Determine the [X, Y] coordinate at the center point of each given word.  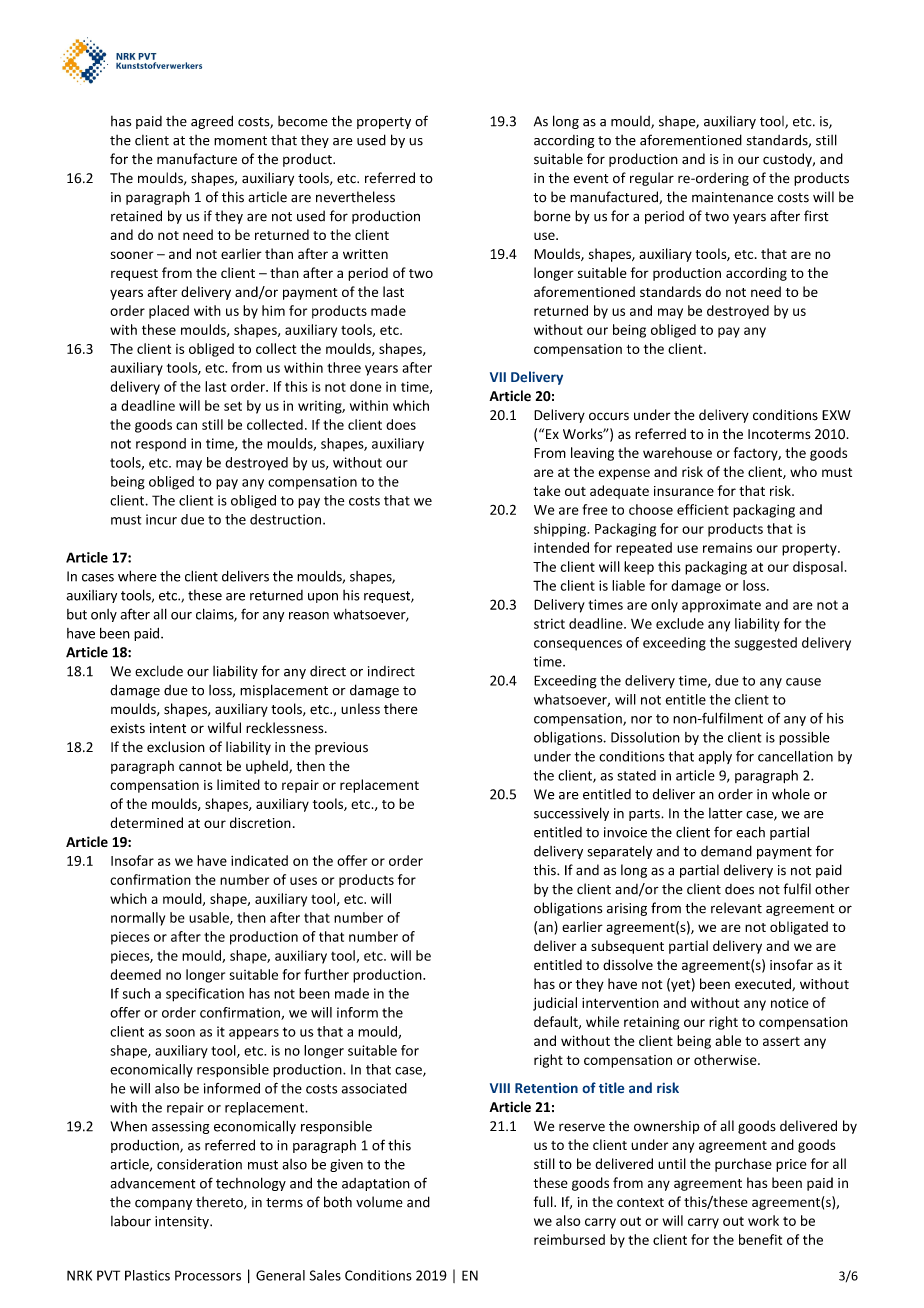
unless [360, 709]
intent [168, 728]
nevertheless [355, 197]
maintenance [732, 197]
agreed [212, 122]
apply [715, 757]
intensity [183, 1222]
